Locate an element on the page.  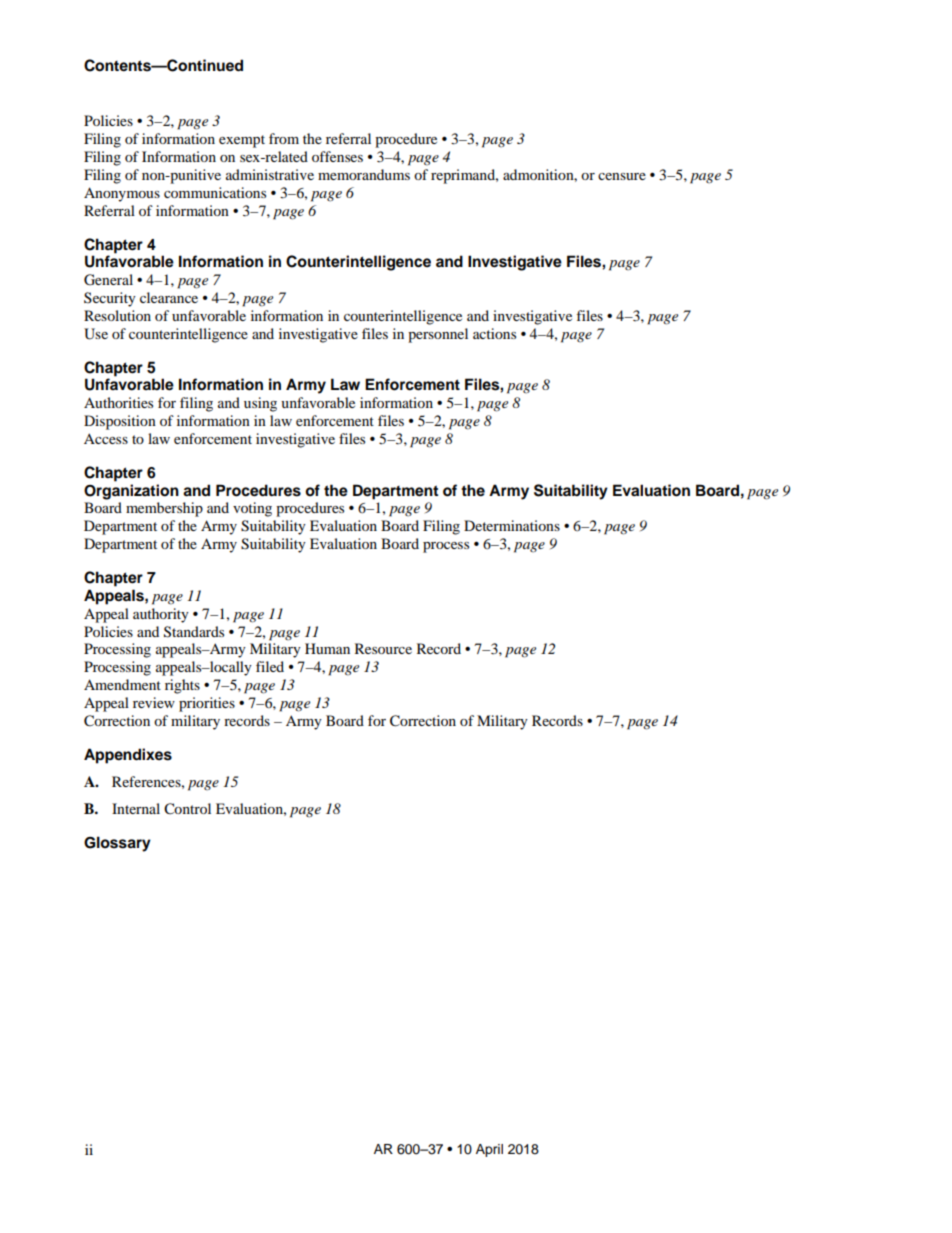
Glossary is located at coordinates (117, 844).
